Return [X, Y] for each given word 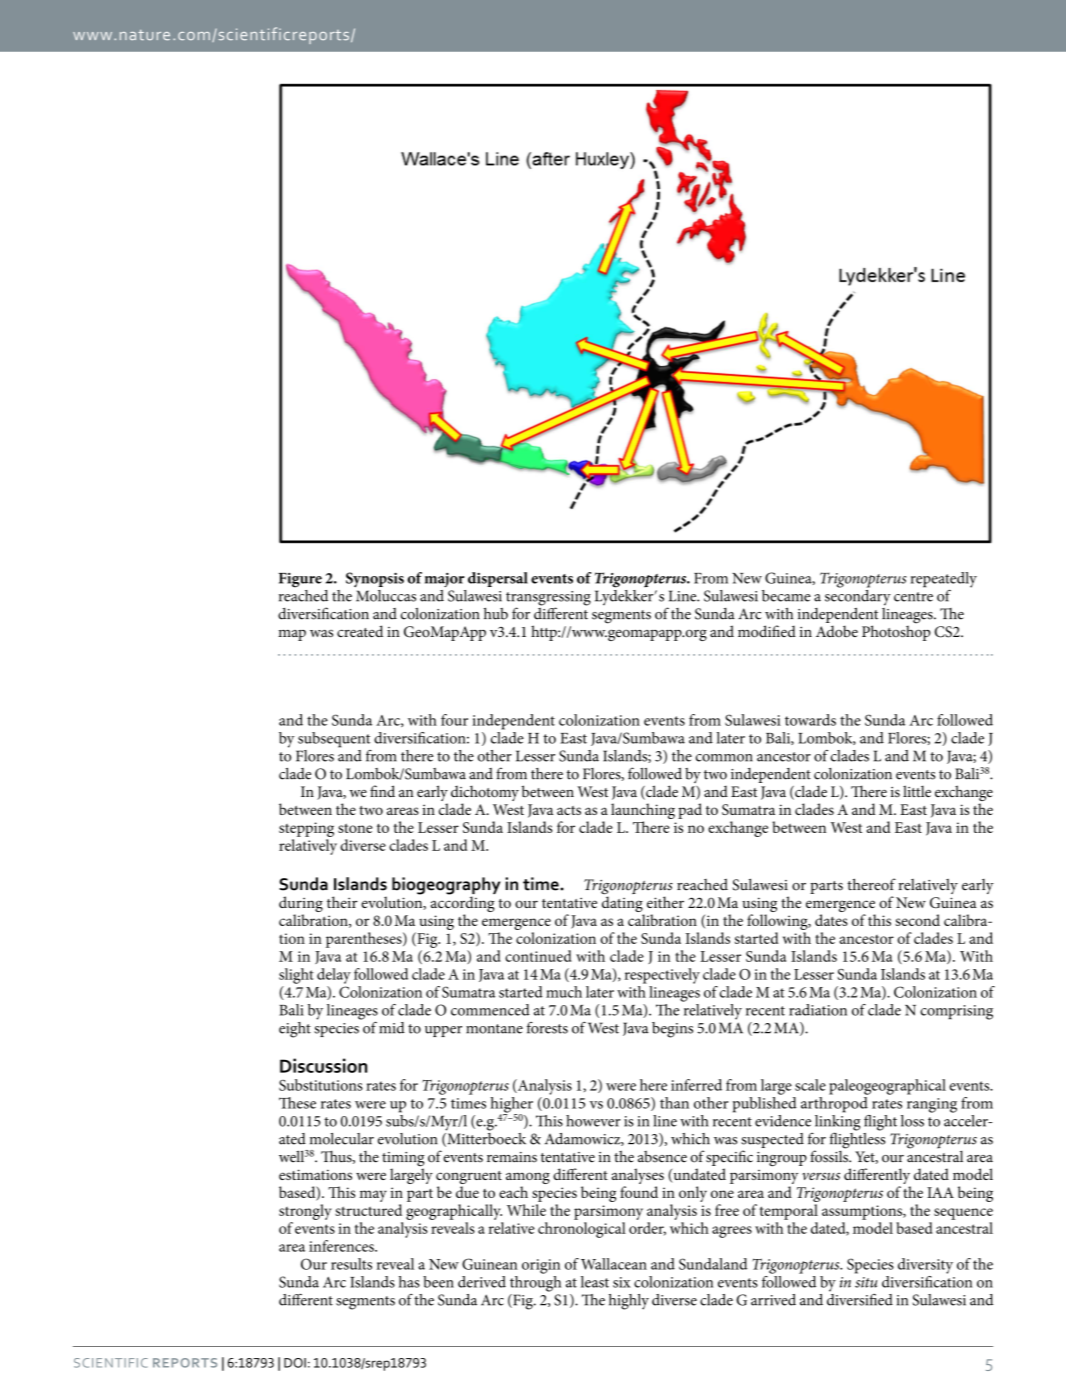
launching [643, 812]
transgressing [548, 599]
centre [913, 597]
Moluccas [385, 594]
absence [662, 1157]
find [382, 791]
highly [629, 1302]
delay [334, 976]
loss [912, 1121]
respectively [662, 976]
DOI [295, 1363]
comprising [956, 1012]
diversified [860, 1298]
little [917, 791]
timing [403, 1160]
